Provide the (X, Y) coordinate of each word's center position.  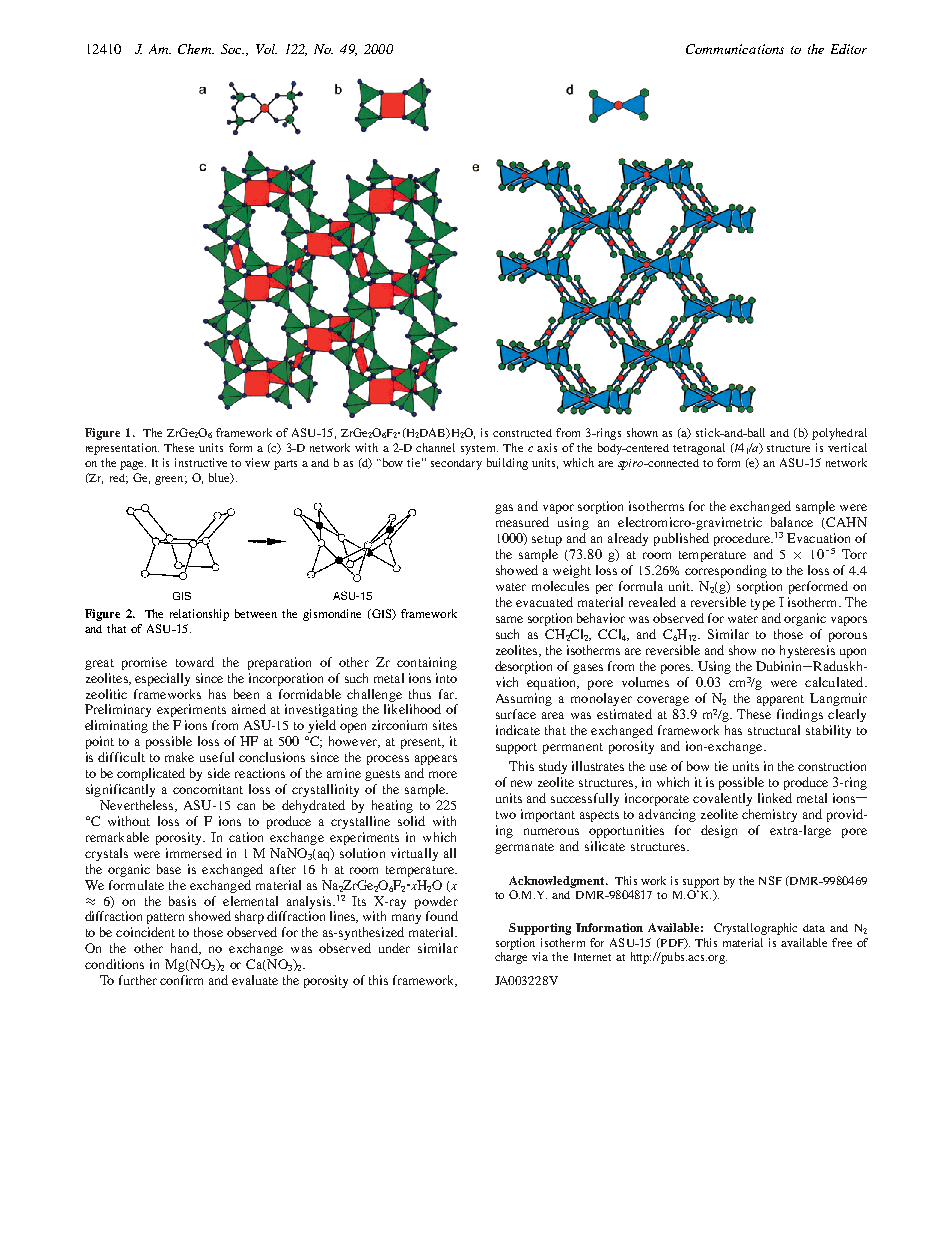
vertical (847, 447)
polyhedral (839, 434)
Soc (232, 49)
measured (522, 522)
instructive (201, 462)
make (179, 757)
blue (220, 478)
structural (774, 730)
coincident (145, 932)
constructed (522, 433)
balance (792, 522)
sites (445, 725)
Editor (849, 49)
